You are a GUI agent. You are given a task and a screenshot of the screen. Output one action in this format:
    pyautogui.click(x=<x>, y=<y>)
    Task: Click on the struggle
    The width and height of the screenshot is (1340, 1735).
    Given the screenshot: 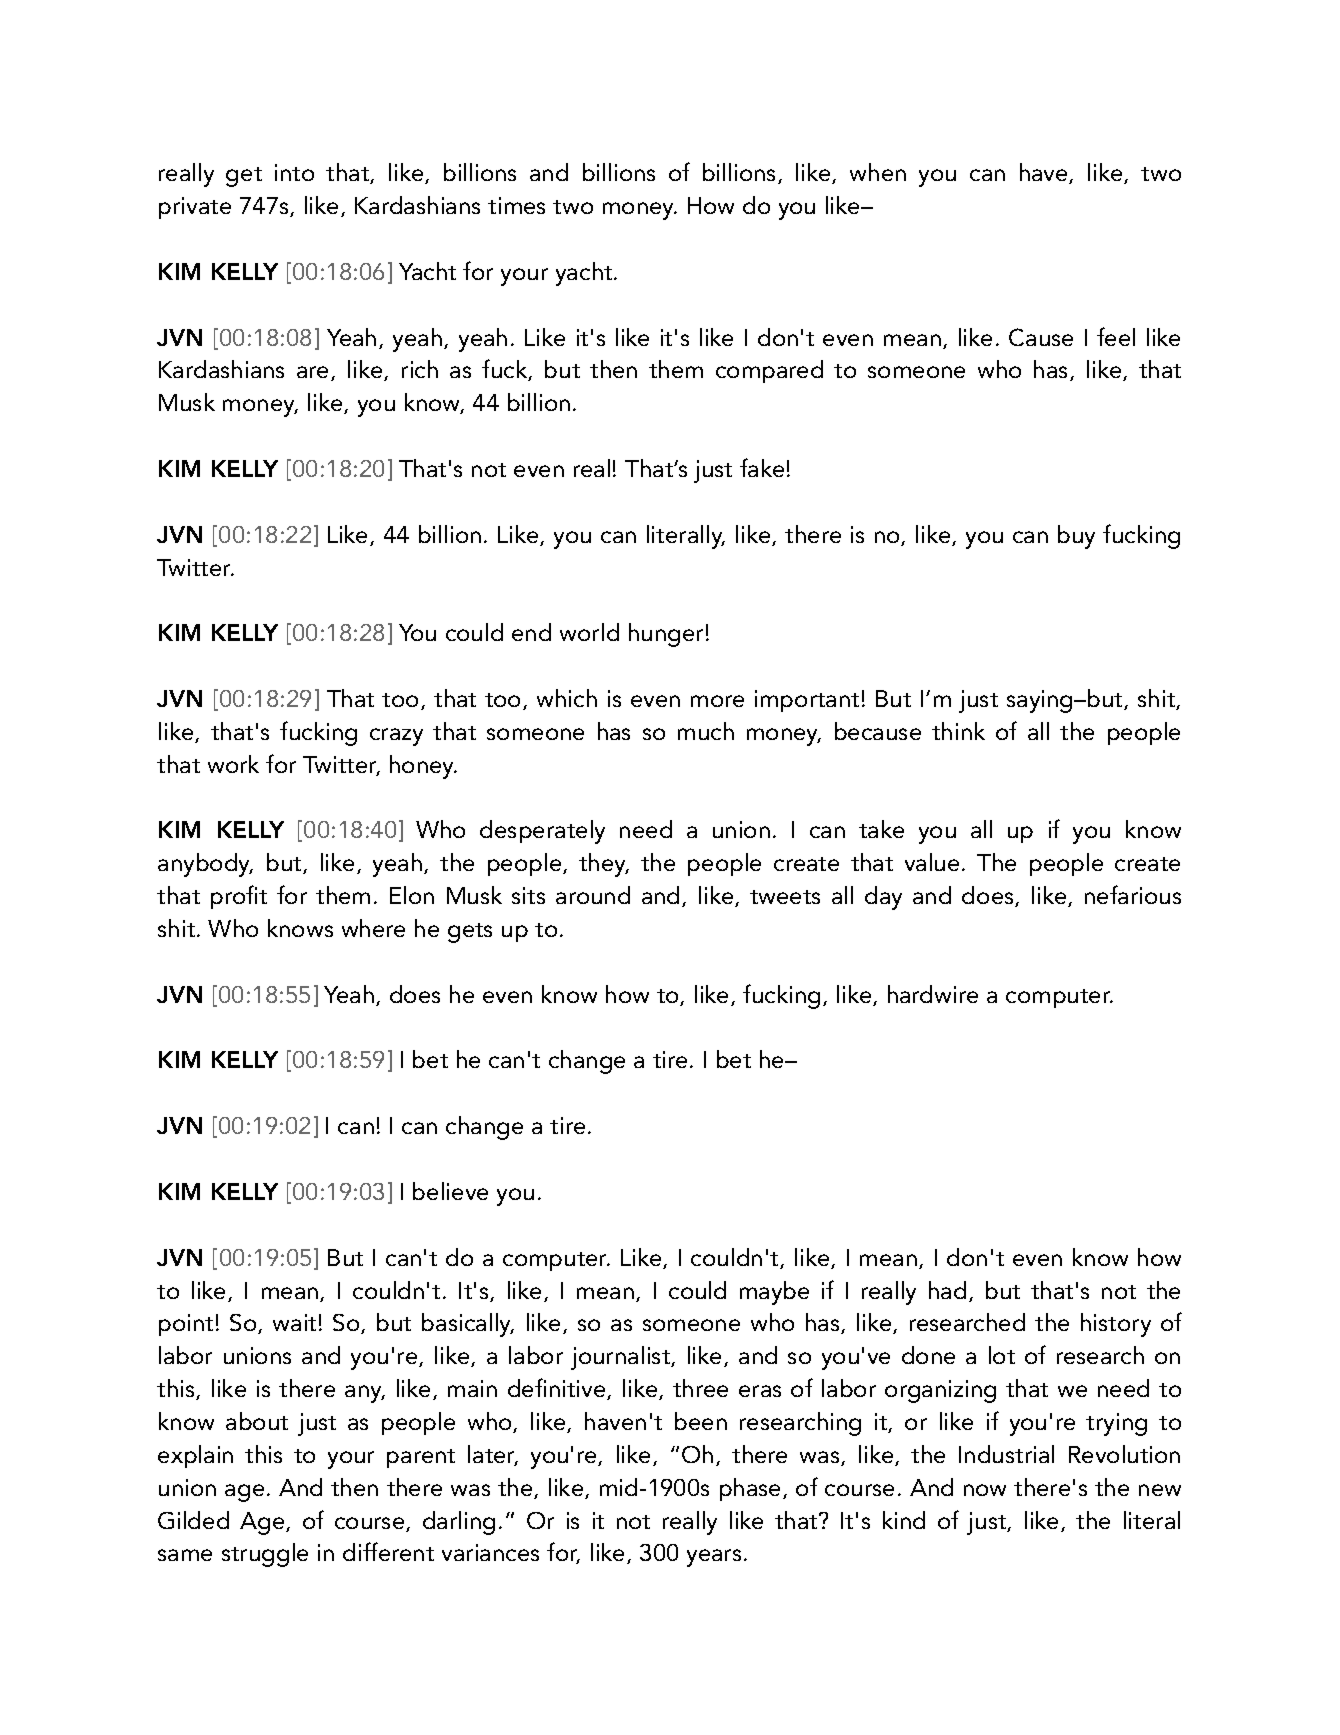 What is the action you would take?
    pyautogui.click(x=265, y=1555)
